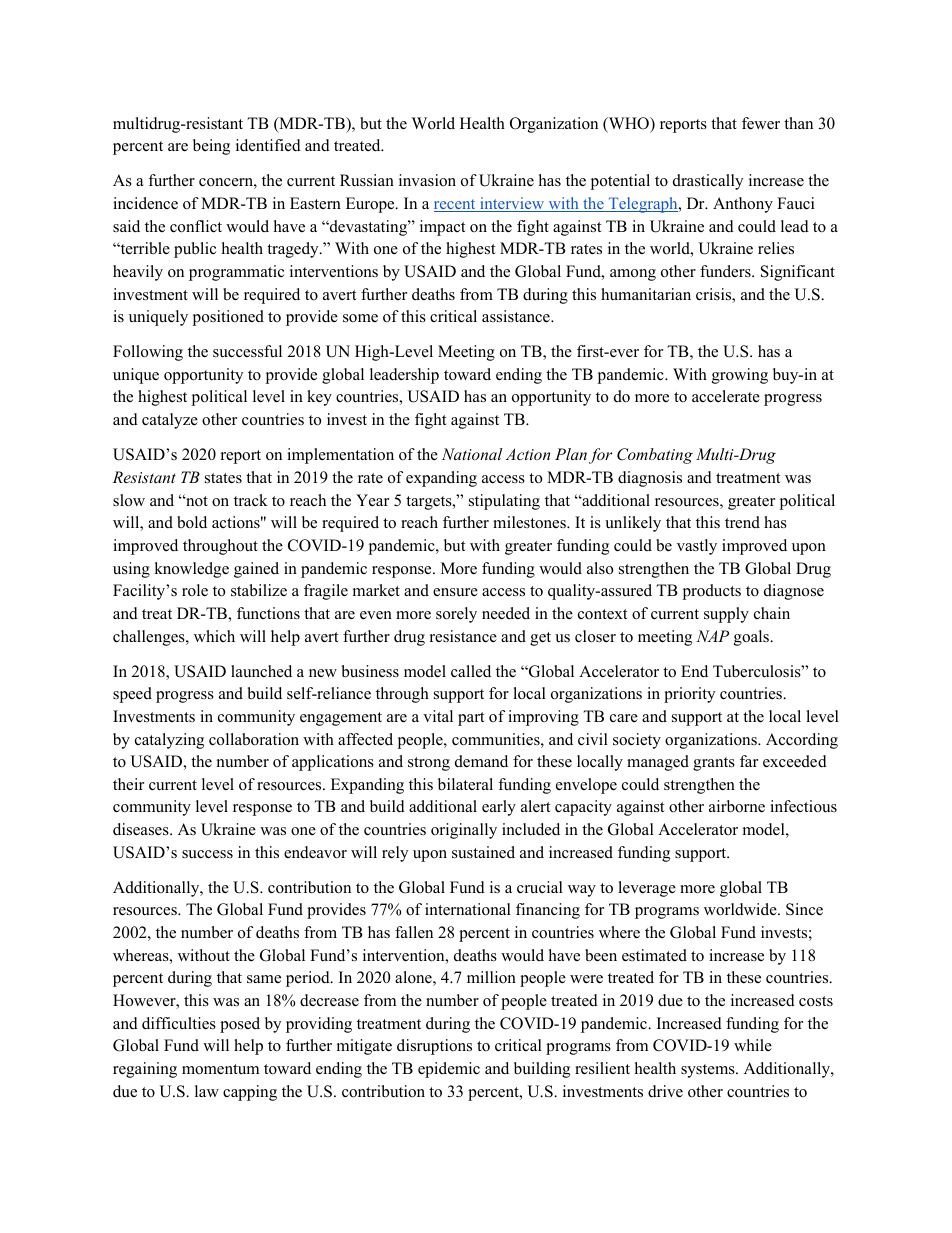 This document has height=1233, width=952. What do you see at coordinates (449, 1070) in the document?
I see `epidemic` at bounding box center [449, 1070].
